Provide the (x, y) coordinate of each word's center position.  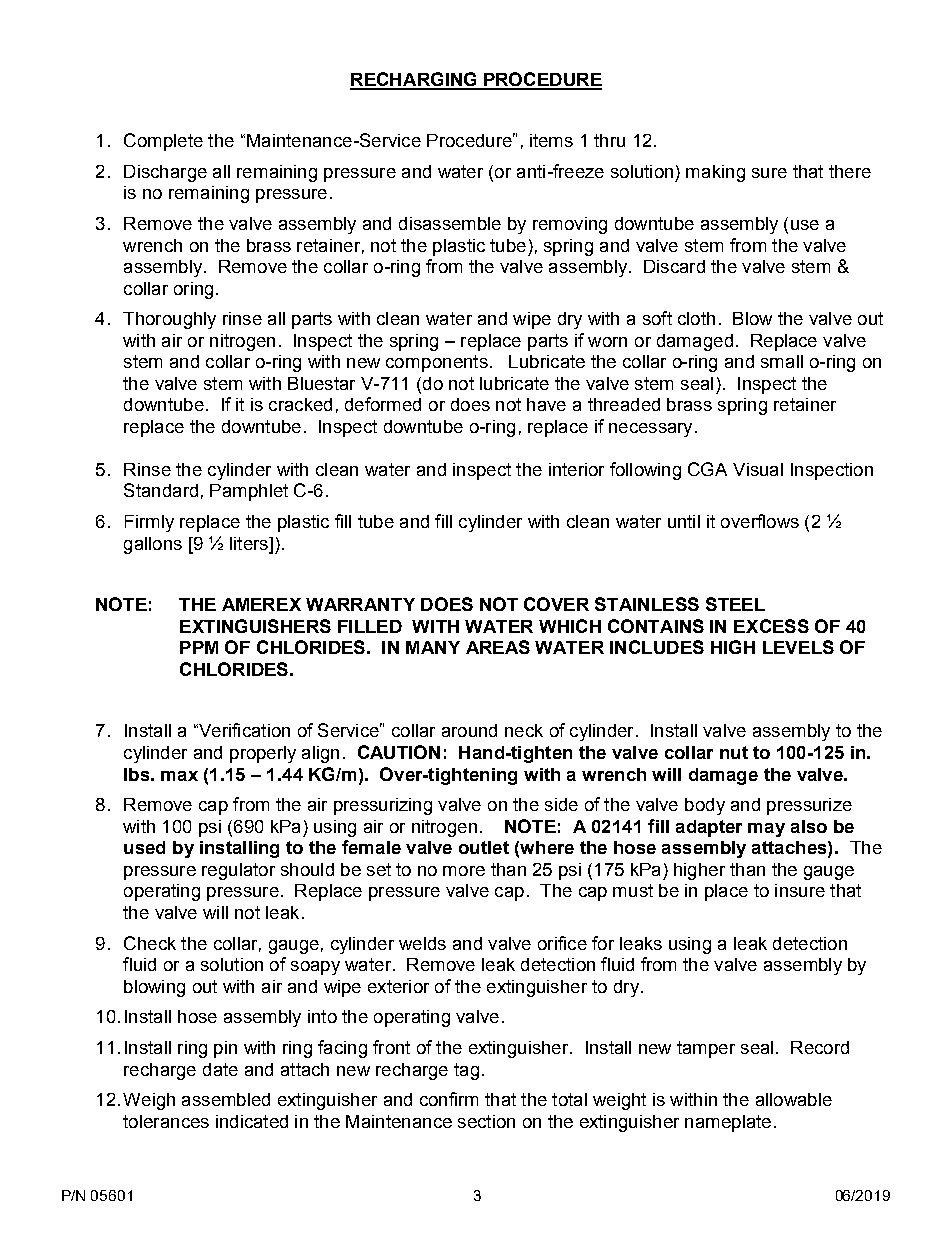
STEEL (735, 604)
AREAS (498, 647)
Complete (163, 142)
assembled (226, 1099)
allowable (794, 1099)
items (551, 140)
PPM (199, 647)
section (486, 1121)
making (715, 173)
